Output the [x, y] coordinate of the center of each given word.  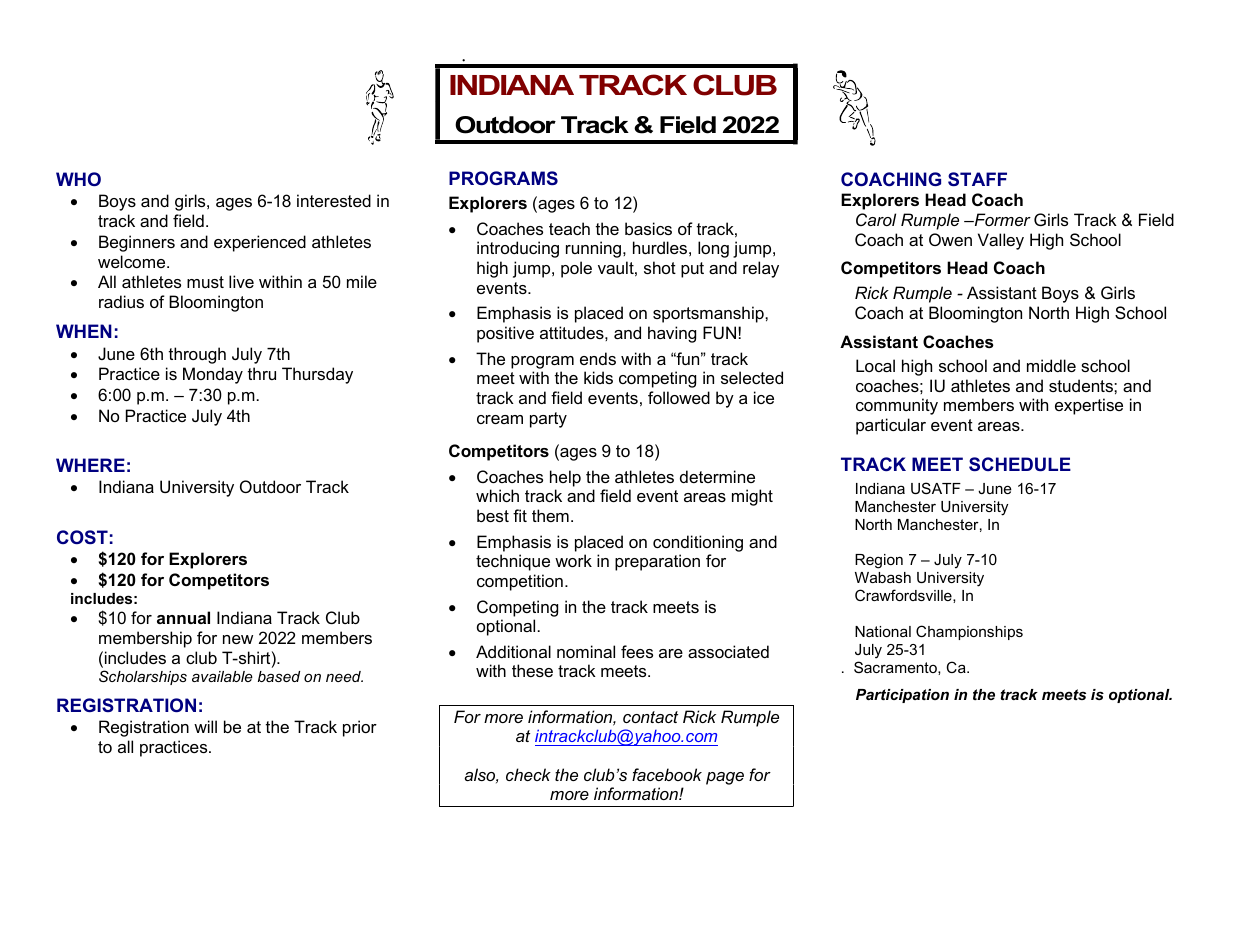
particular [891, 426]
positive [505, 334]
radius [121, 301]
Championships [969, 632]
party [548, 420]
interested [334, 200]
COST [82, 537]
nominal [586, 651]
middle [1051, 365]
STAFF [977, 179]
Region [879, 561]
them [550, 515]
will [205, 726]
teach [569, 228]
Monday [213, 375]
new [238, 639]
